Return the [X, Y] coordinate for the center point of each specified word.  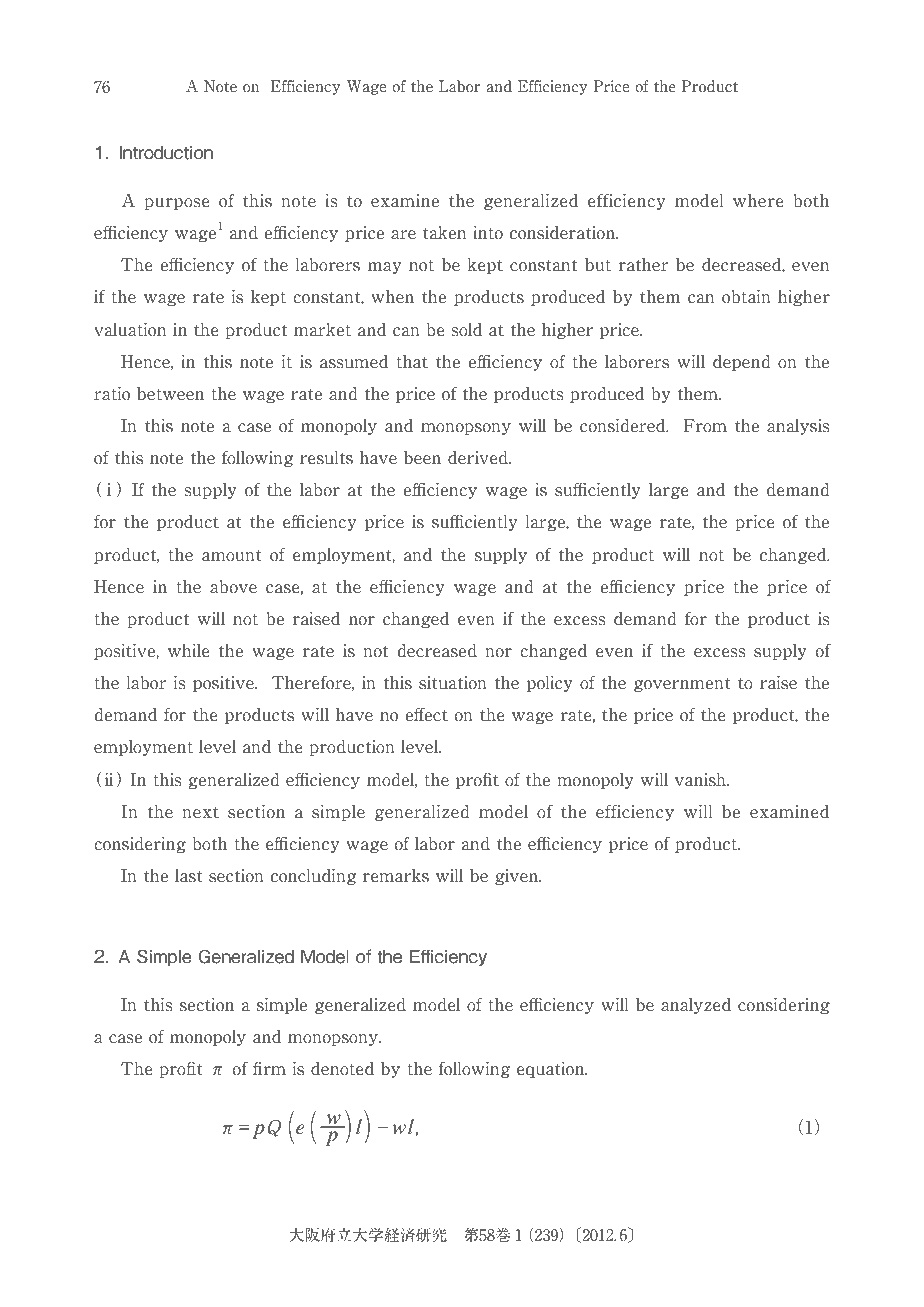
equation [552, 1069]
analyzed [696, 1006]
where [758, 201]
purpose [176, 204]
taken [444, 233]
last [189, 876]
